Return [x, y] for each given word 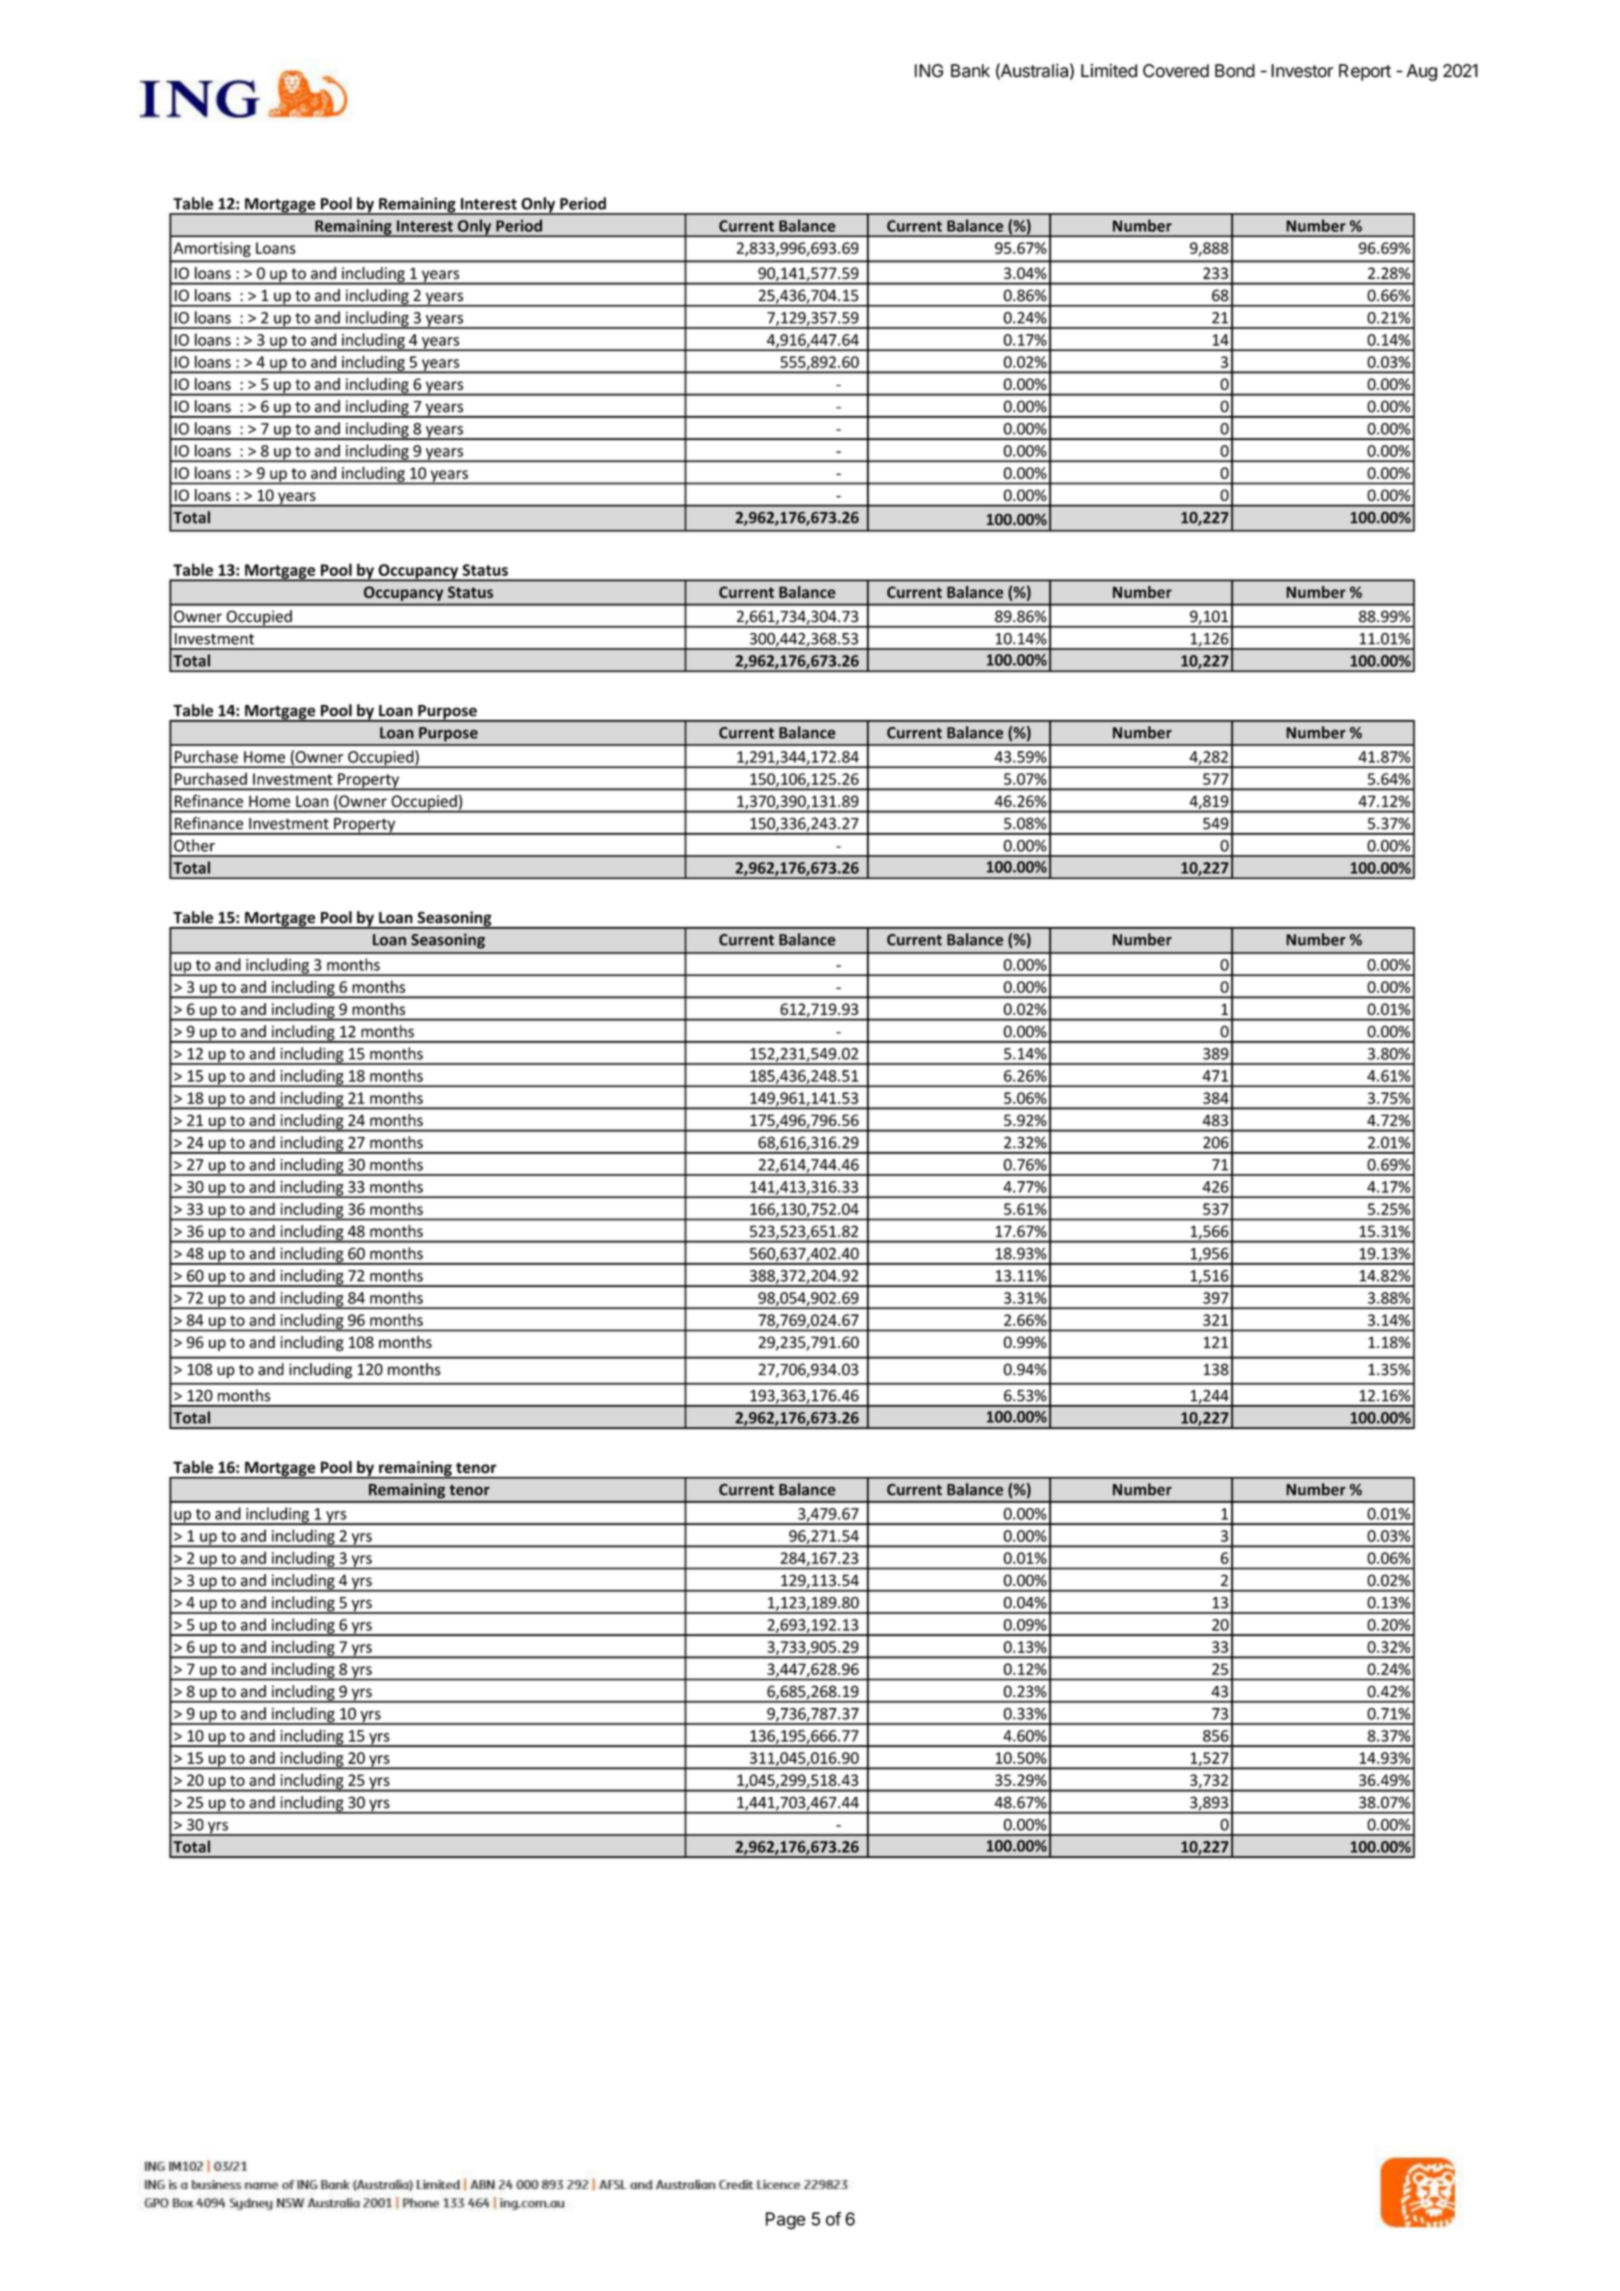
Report [1365, 72]
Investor [1302, 71]
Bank [970, 71]
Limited [1109, 71]
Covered [1176, 71]
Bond [1235, 71]
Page [786, 2221]
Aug [1422, 72]
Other [194, 845]
